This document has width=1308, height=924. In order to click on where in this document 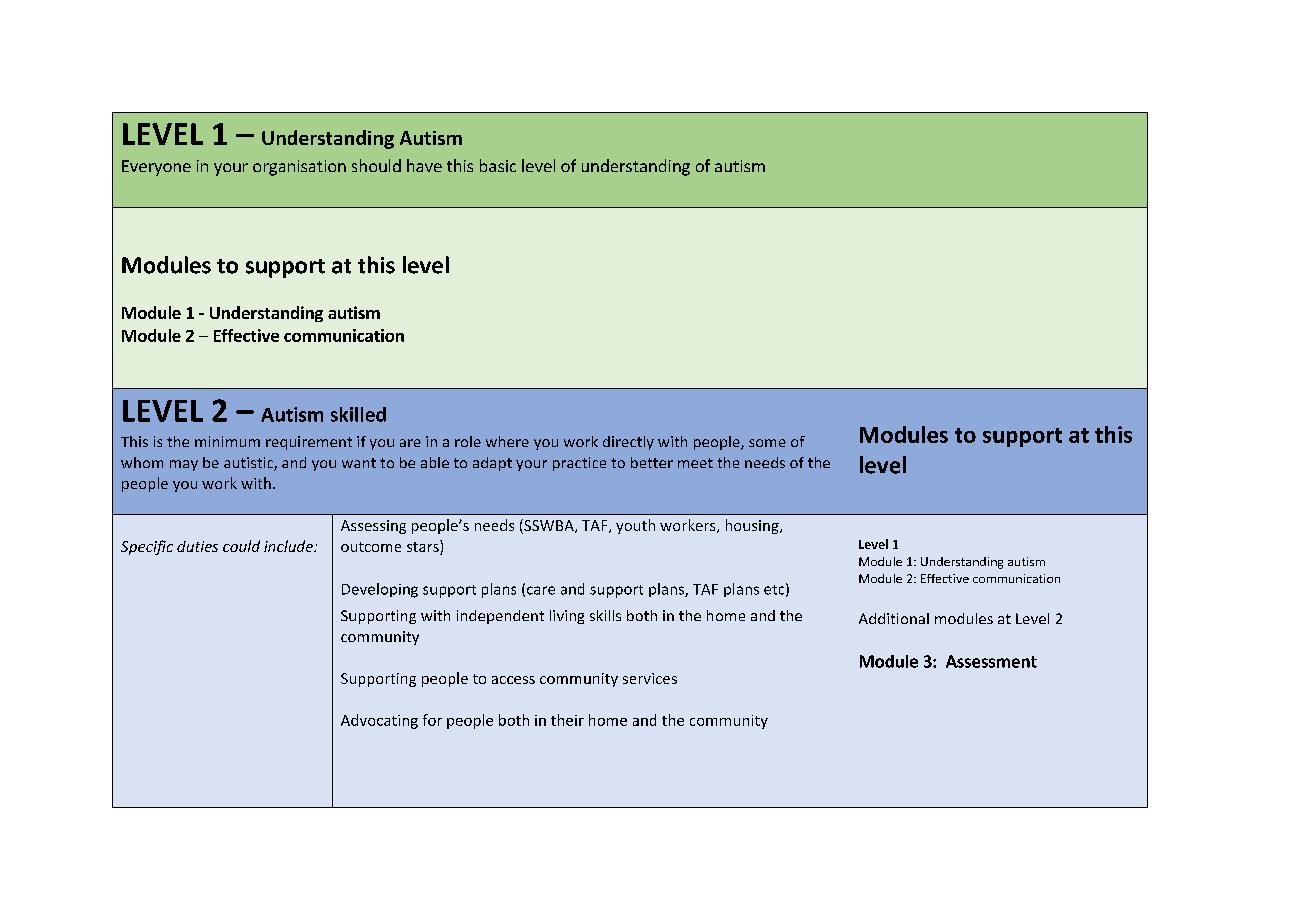, I will do `click(507, 441)`.
